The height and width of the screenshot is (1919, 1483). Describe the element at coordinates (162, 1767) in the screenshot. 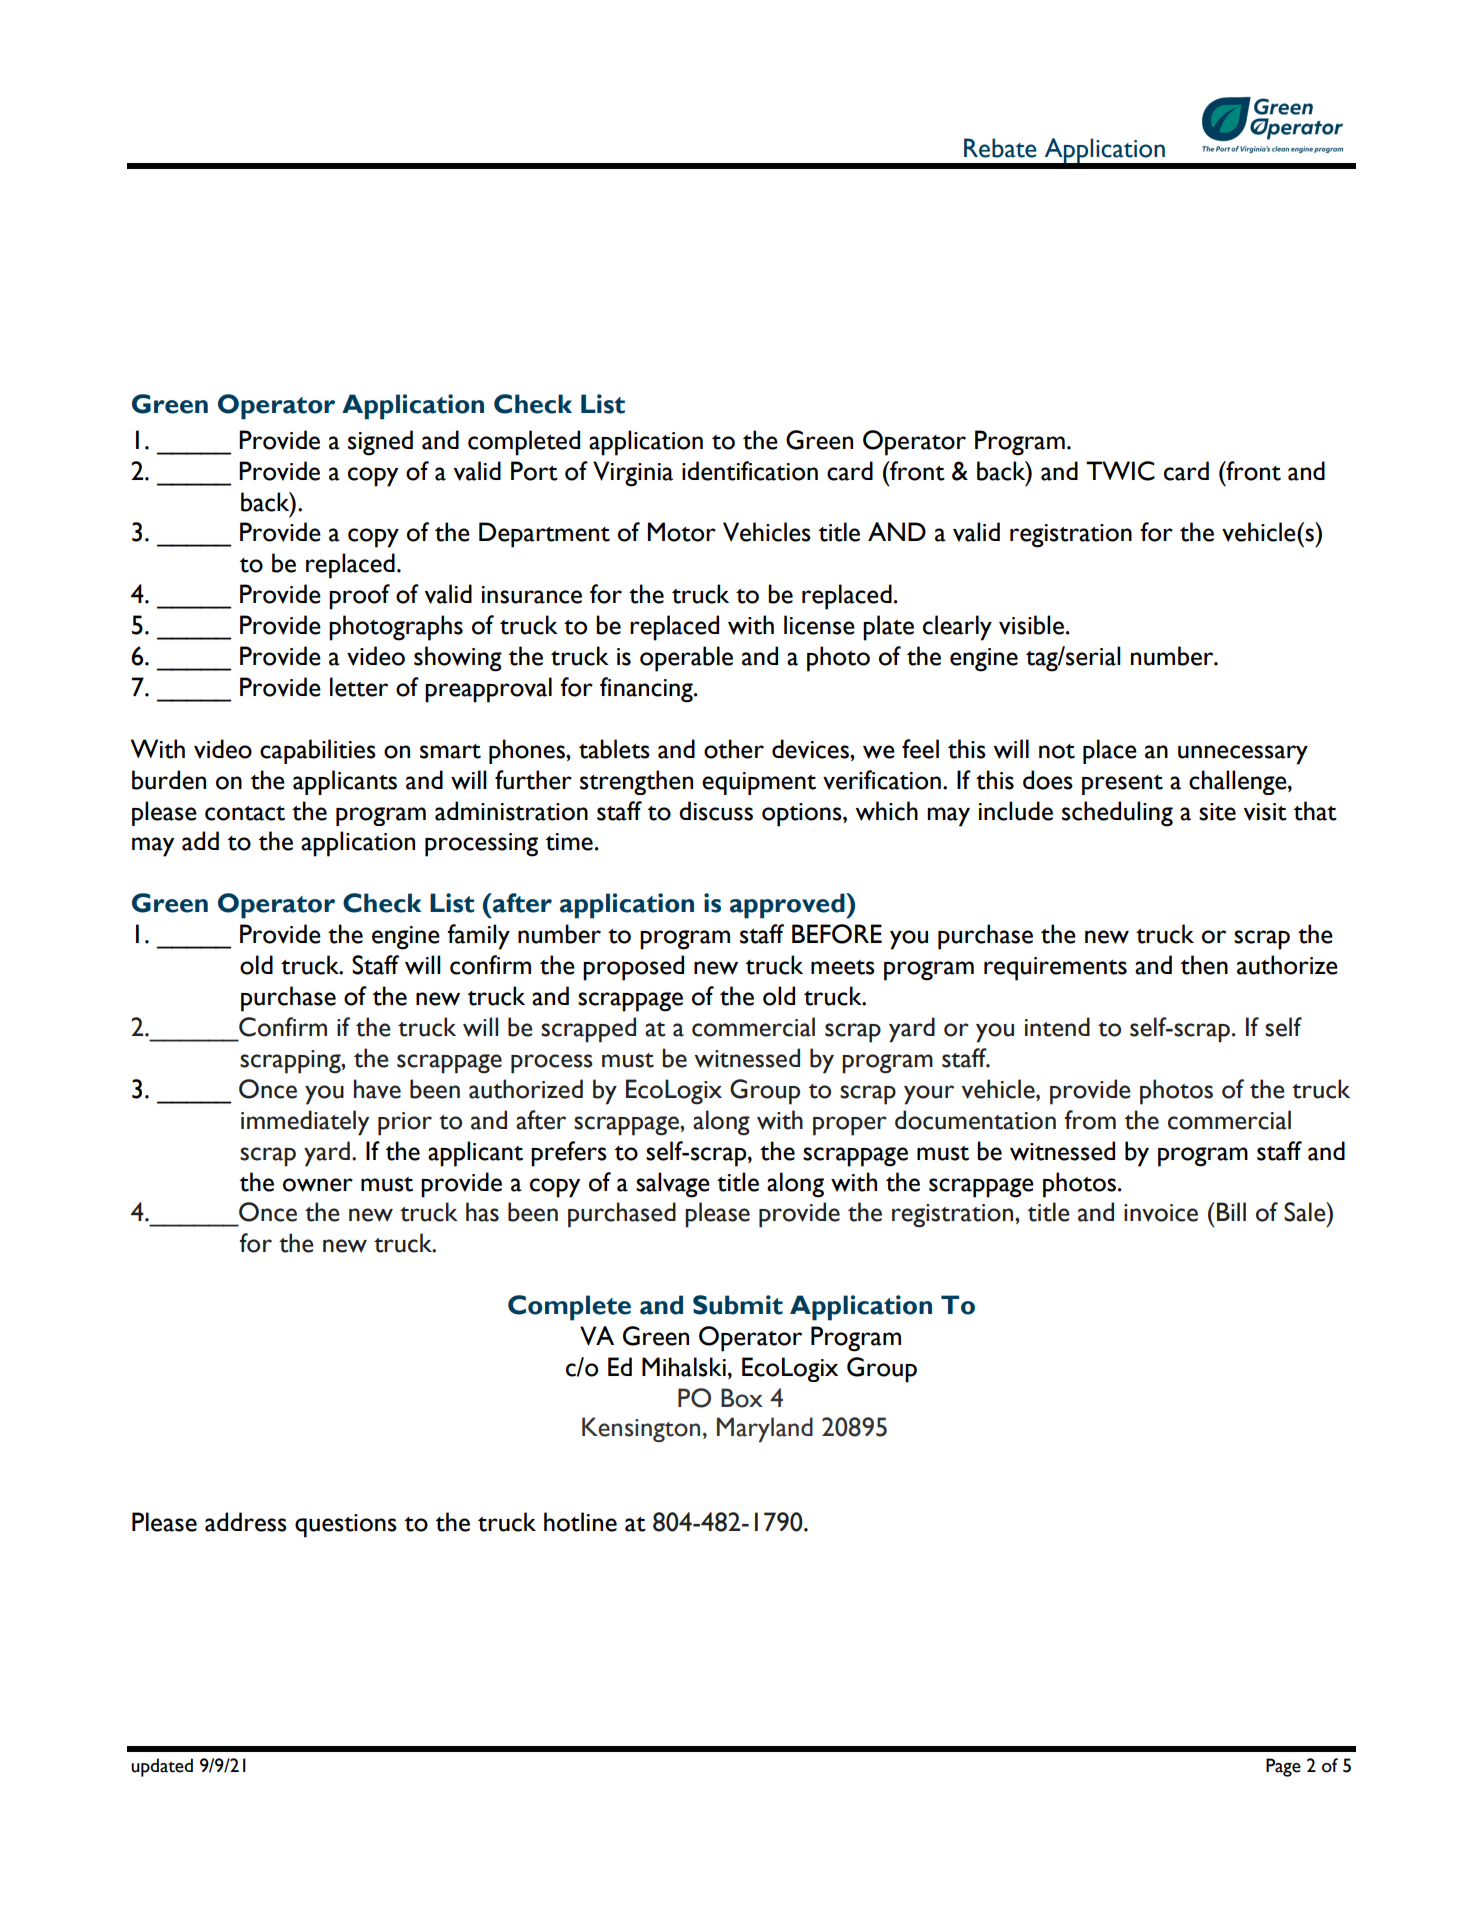

I see `updated` at that location.
